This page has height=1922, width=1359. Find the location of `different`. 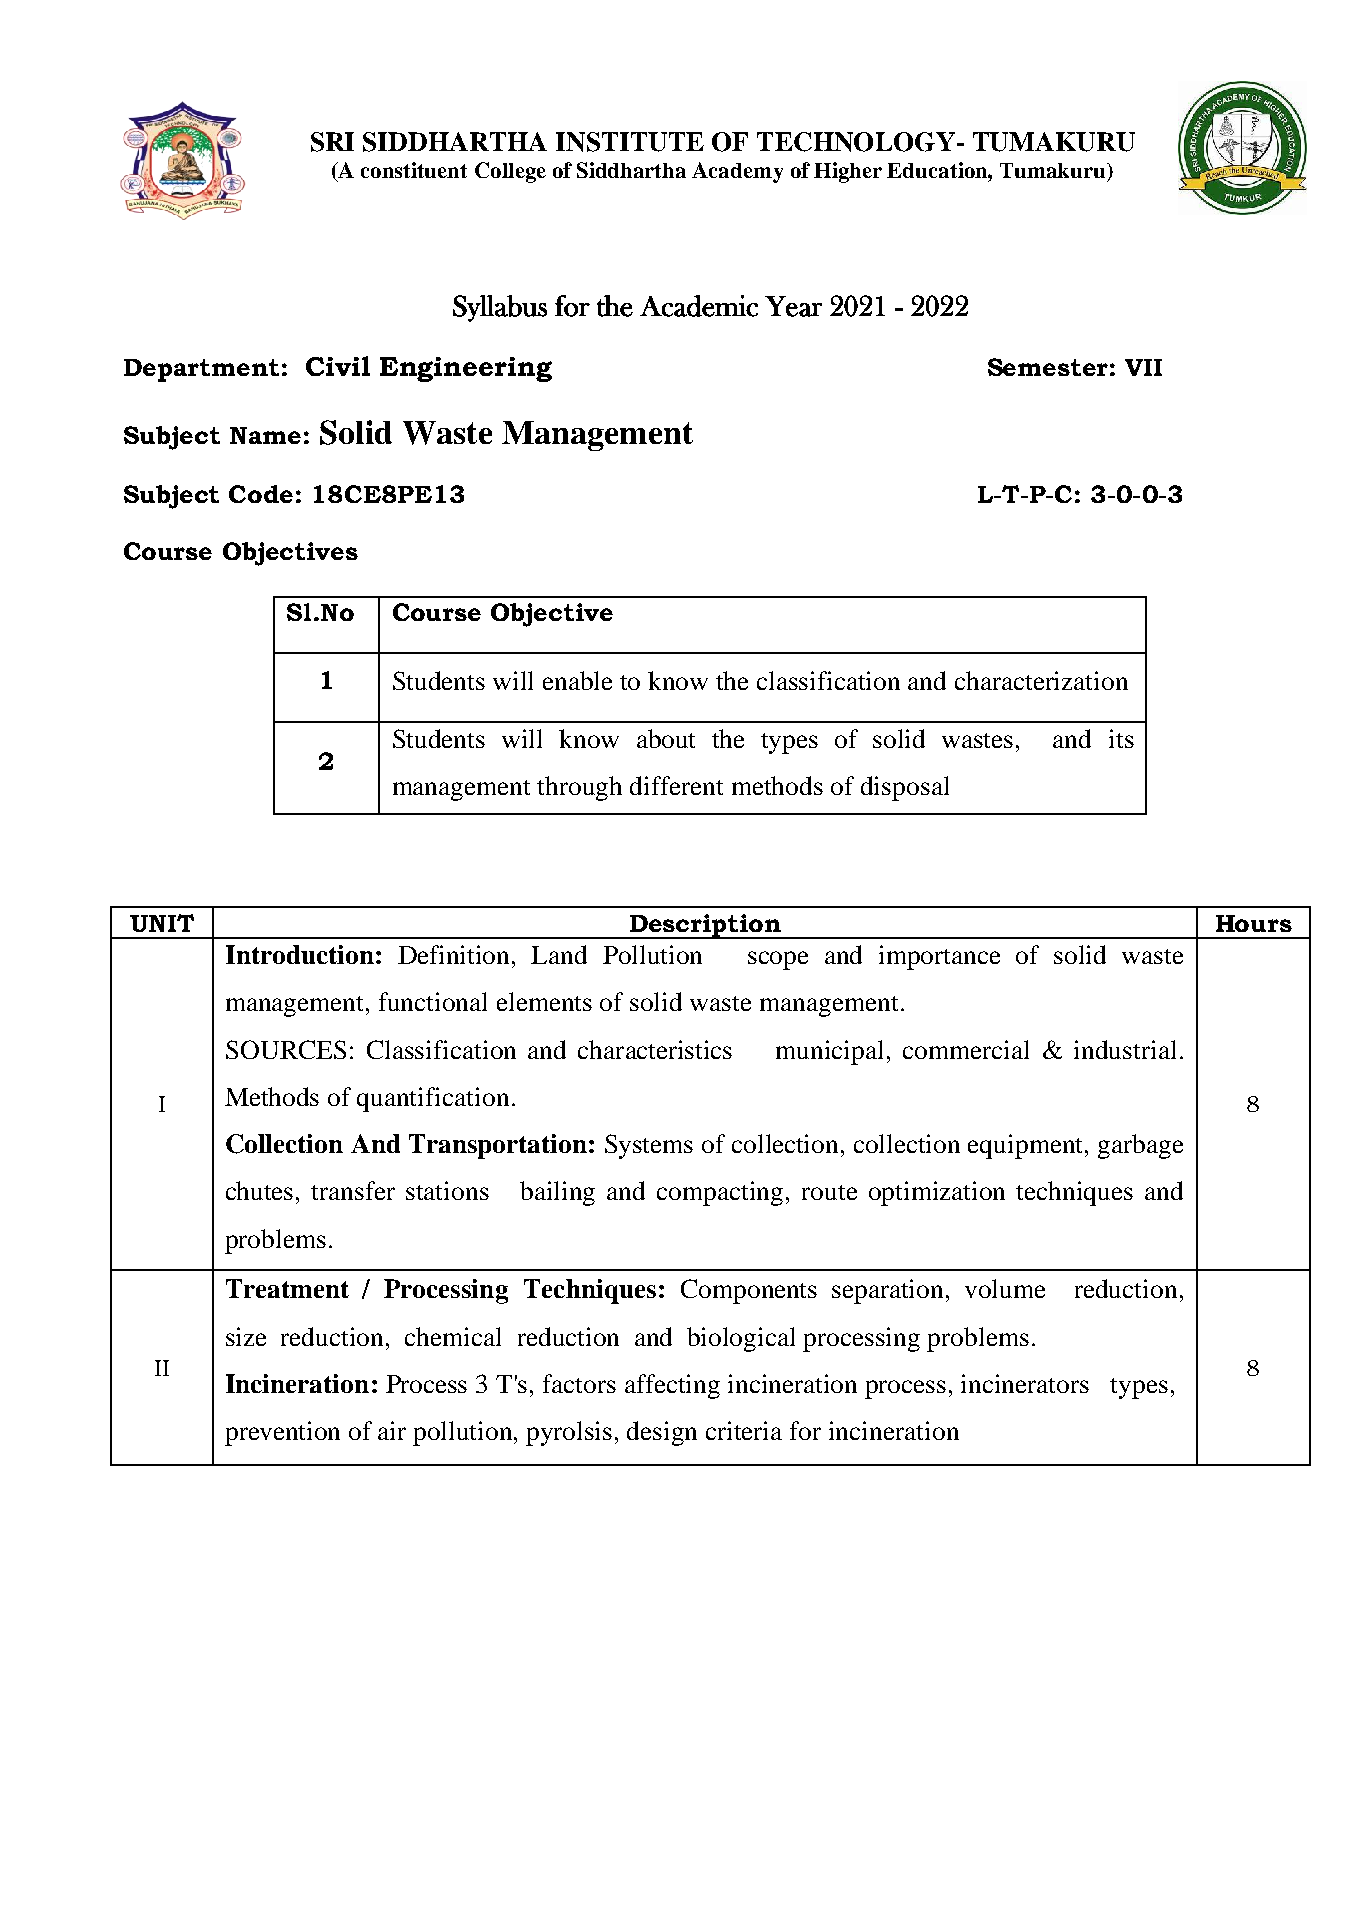

different is located at coordinates (676, 785).
